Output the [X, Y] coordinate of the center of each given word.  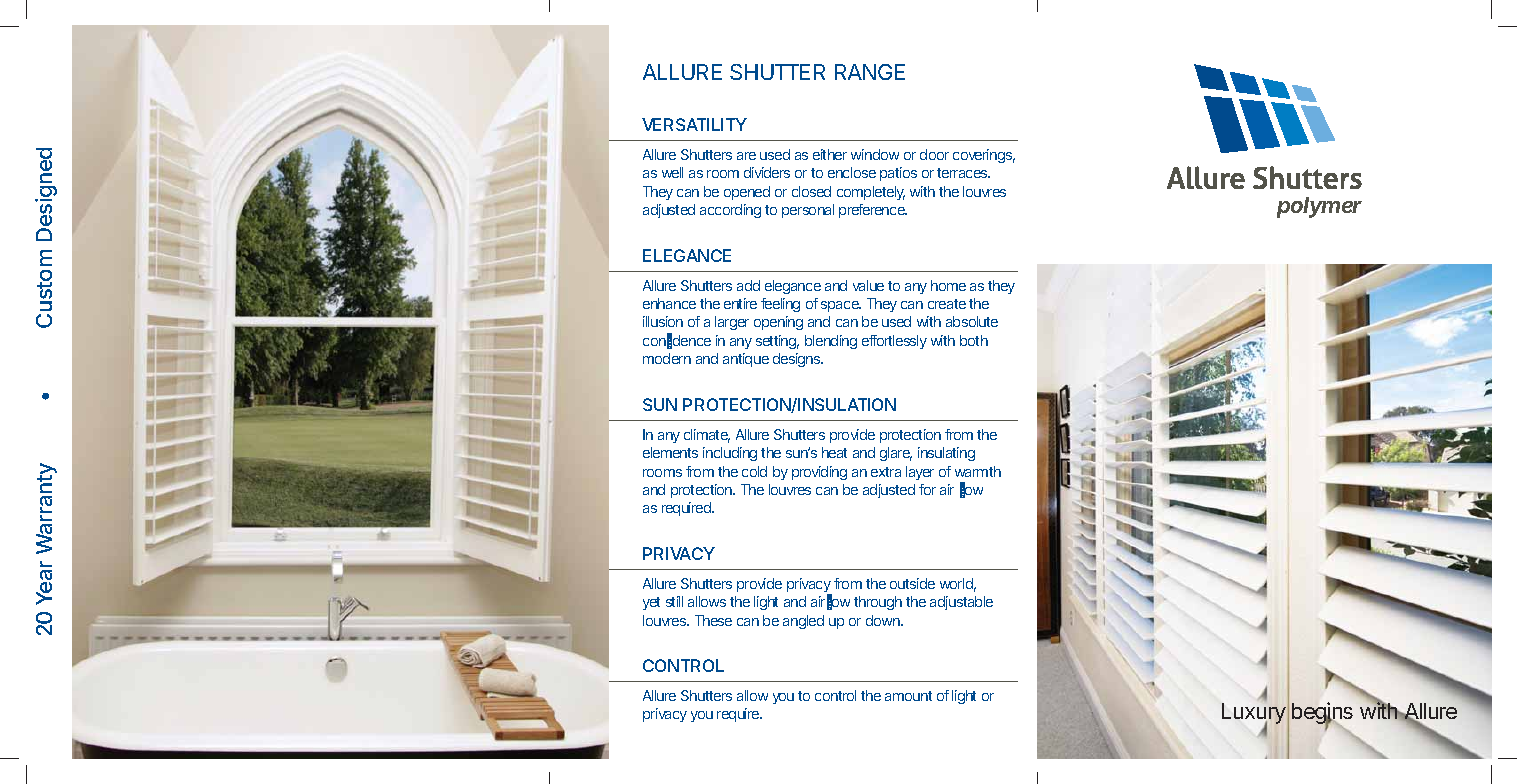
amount [908, 696]
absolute [972, 321]
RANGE [870, 72]
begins [1322, 715]
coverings [984, 156]
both [974, 340]
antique [746, 360]
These [713, 620]
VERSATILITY [694, 124]
